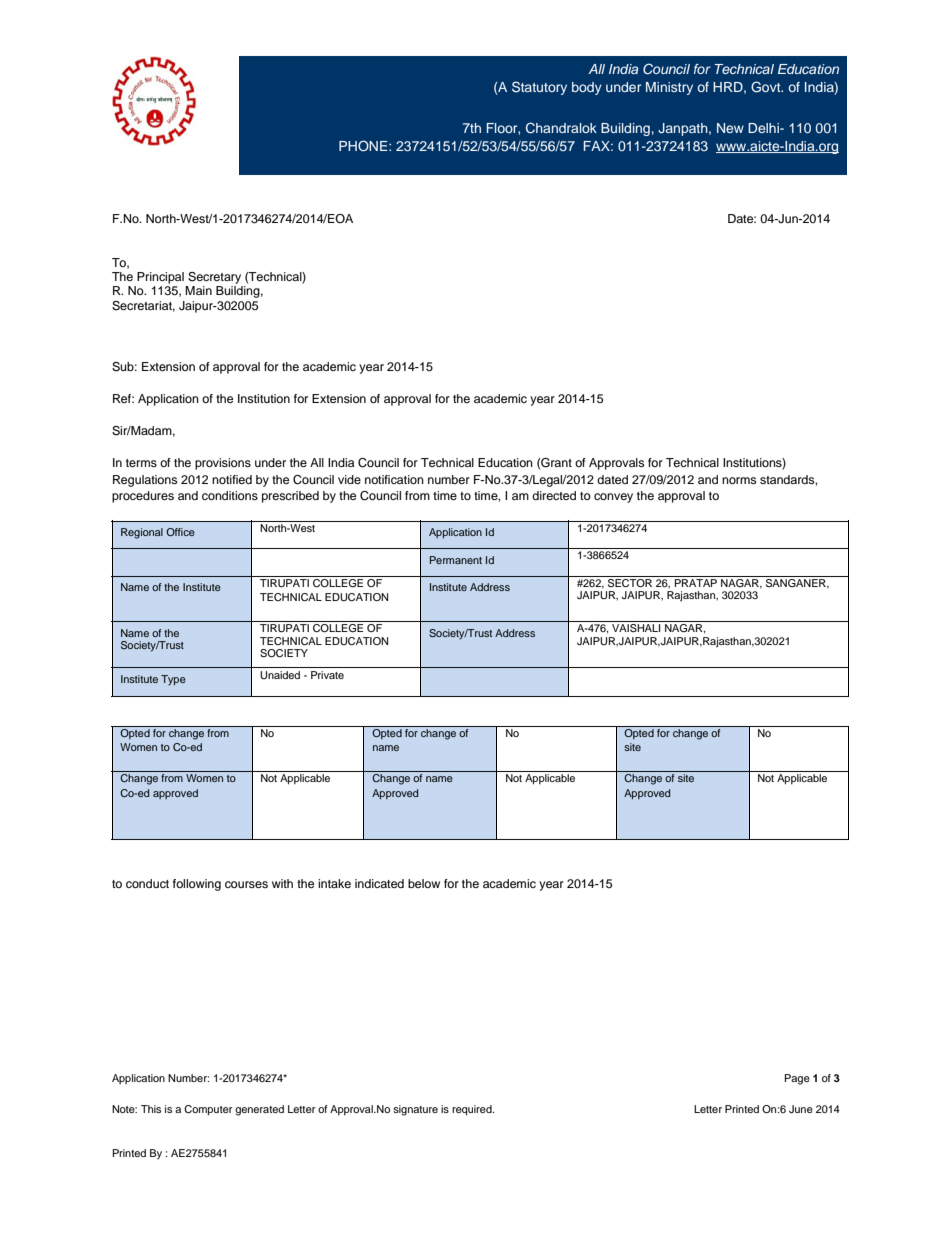  What do you see at coordinates (539, 88) in the document?
I see `Statutory` at bounding box center [539, 88].
